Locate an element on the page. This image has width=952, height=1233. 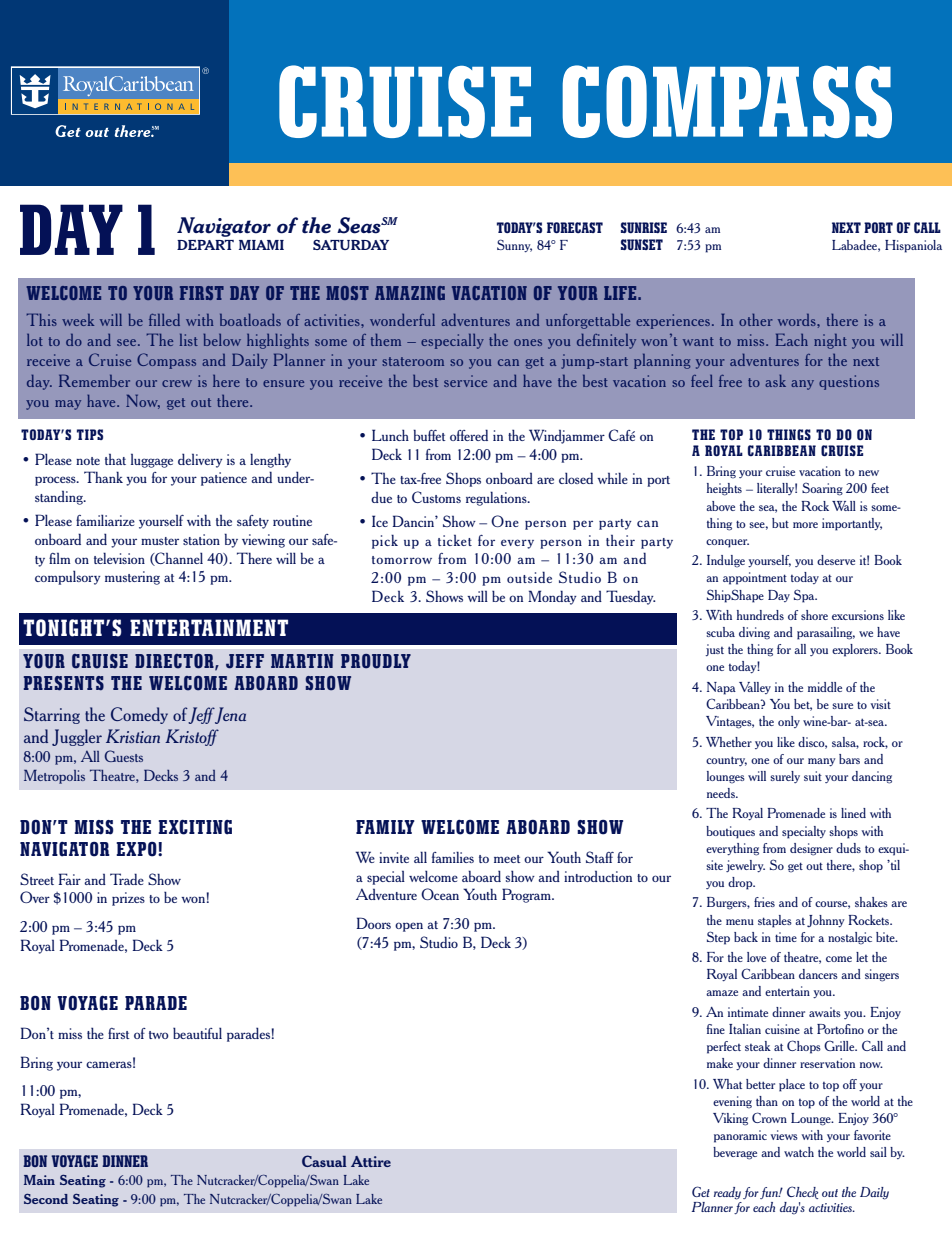
watch is located at coordinates (799, 1152).
